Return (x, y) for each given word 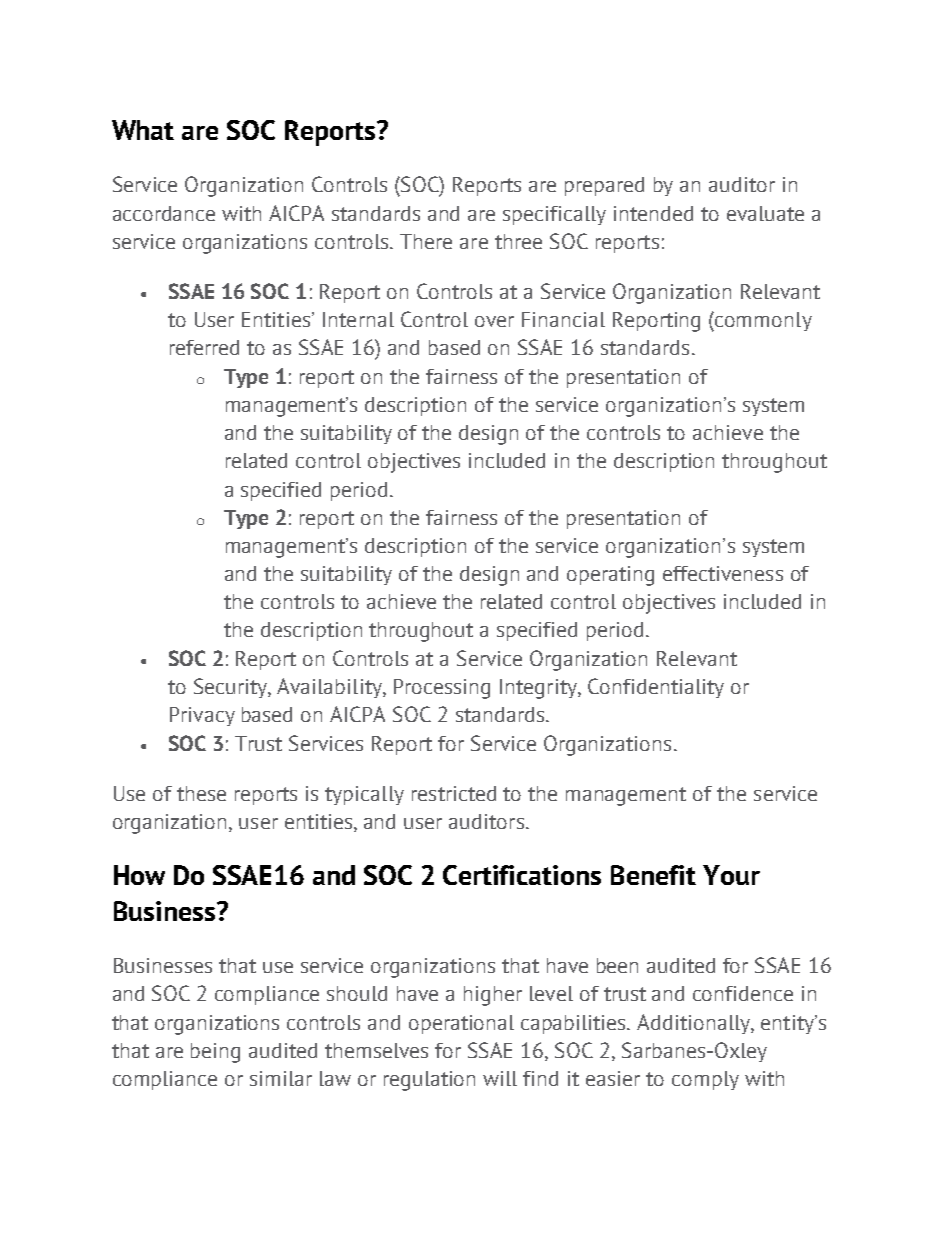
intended (653, 213)
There (426, 241)
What (143, 130)
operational (461, 1024)
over (494, 321)
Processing (442, 689)
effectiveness (723, 573)
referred (204, 347)
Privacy (202, 716)
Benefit (653, 875)
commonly (763, 321)
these (201, 793)
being (215, 1053)
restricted (454, 793)
